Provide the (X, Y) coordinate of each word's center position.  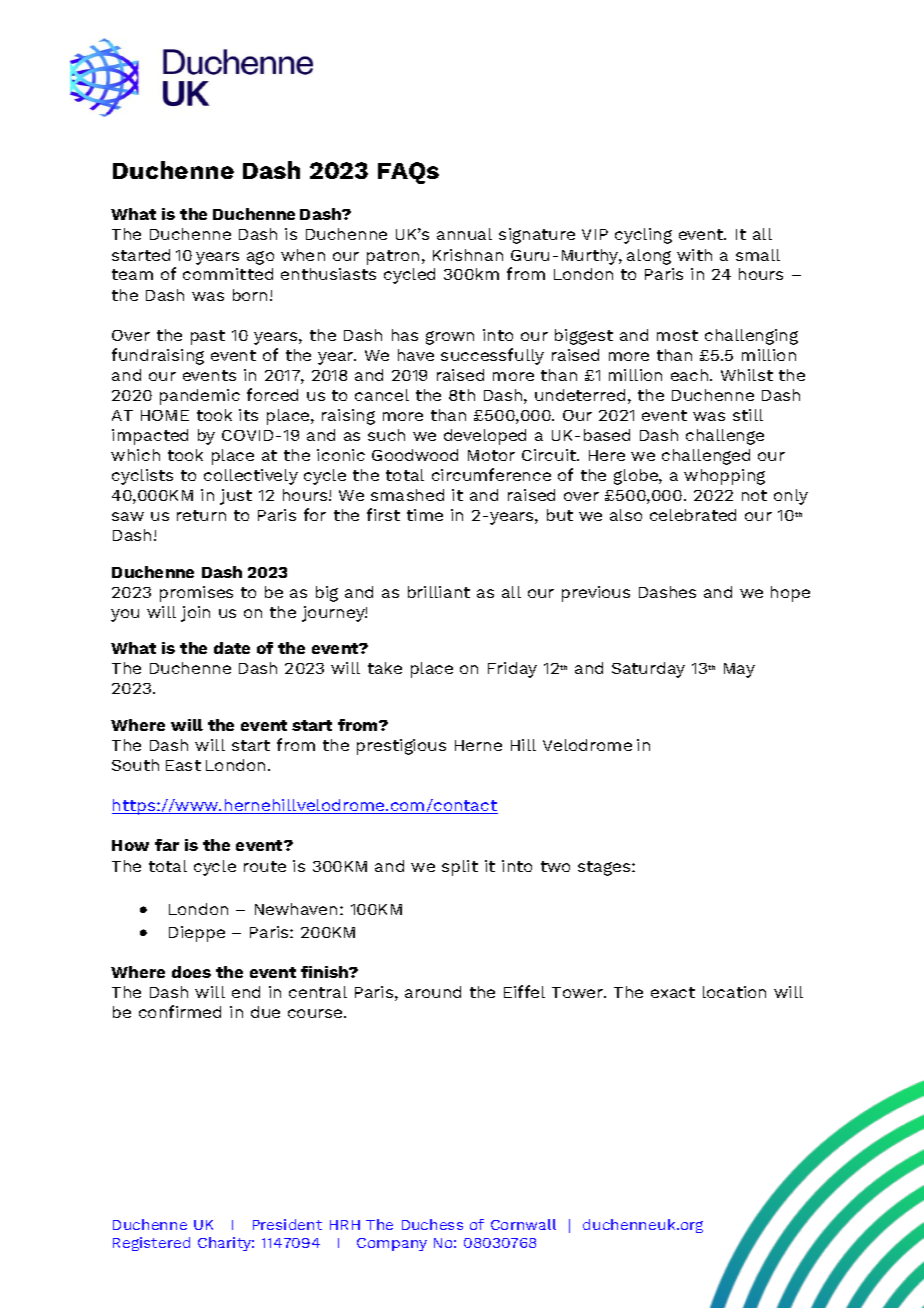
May (739, 670)
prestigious (401, 747)
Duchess (432, 1224)
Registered (151, 1244)
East (183, 765)
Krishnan (468, 255)
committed (228, 274)
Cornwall (523, 1224)
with (694, 255)
